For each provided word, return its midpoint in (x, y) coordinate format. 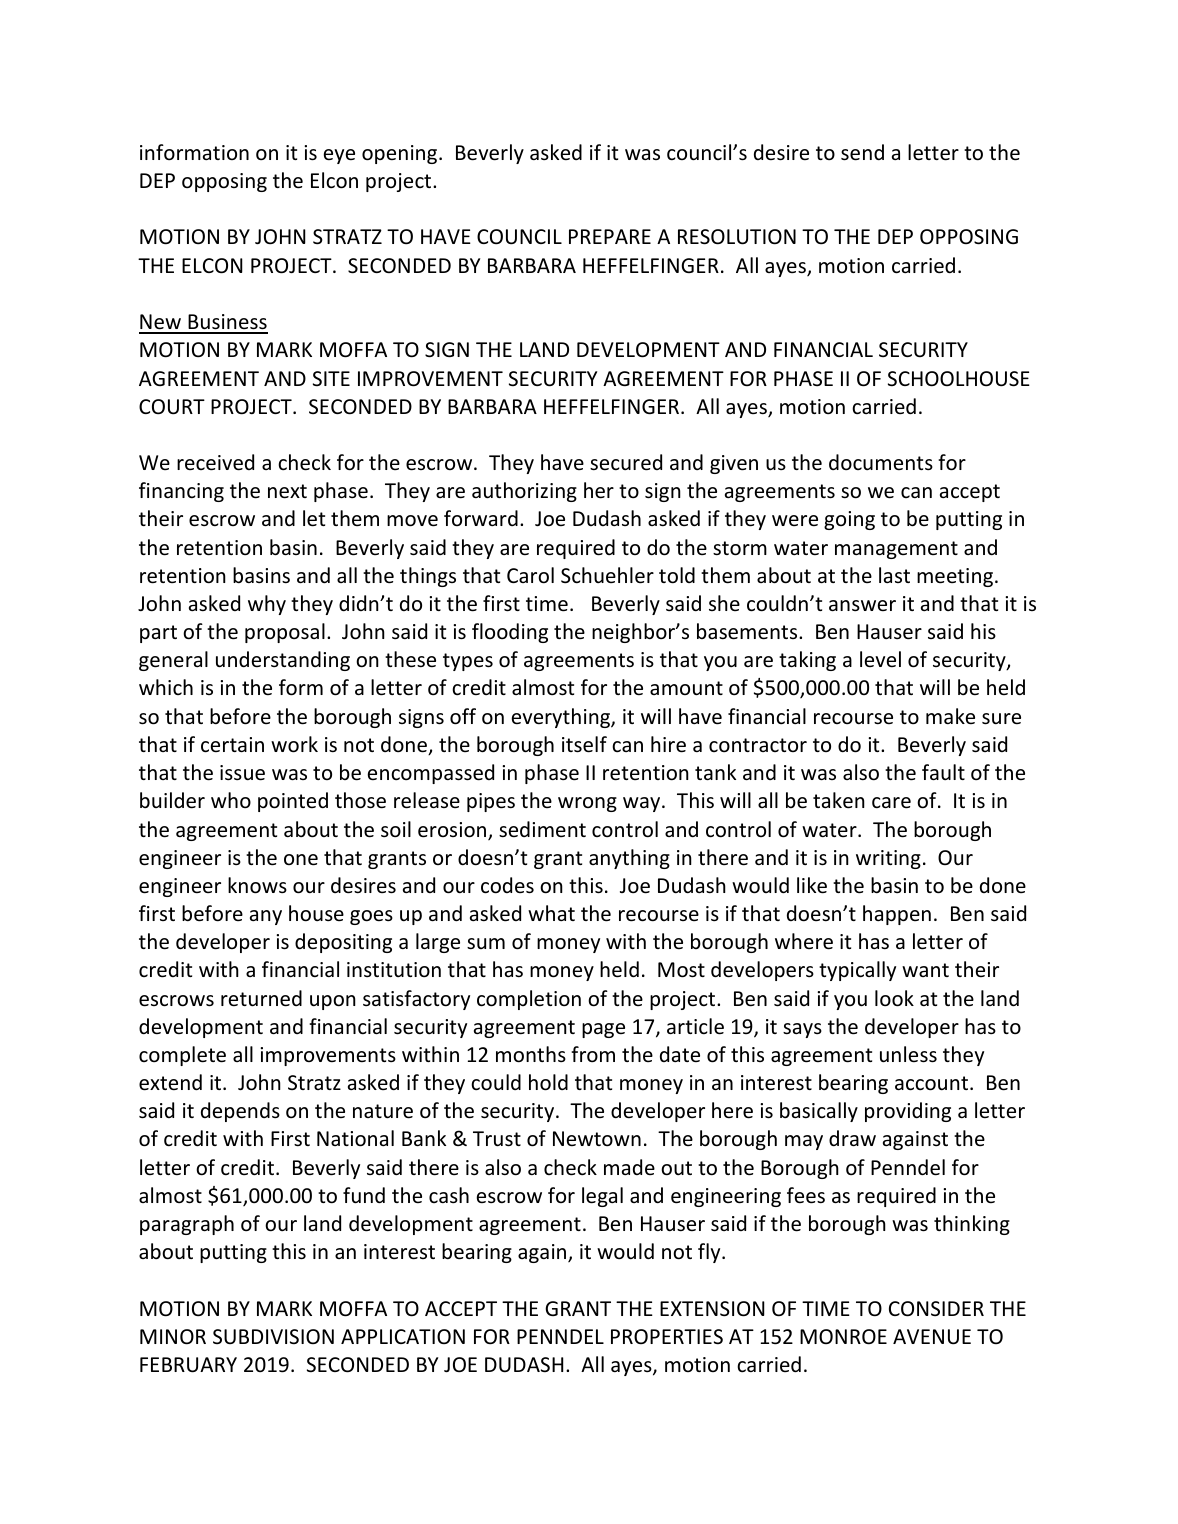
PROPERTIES (667, 1336)
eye (339, 156)
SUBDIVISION (273, 1336)
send (862, 152)
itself (584, 744)
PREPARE (610, 236)
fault (943, 772)
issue (242, 773)
